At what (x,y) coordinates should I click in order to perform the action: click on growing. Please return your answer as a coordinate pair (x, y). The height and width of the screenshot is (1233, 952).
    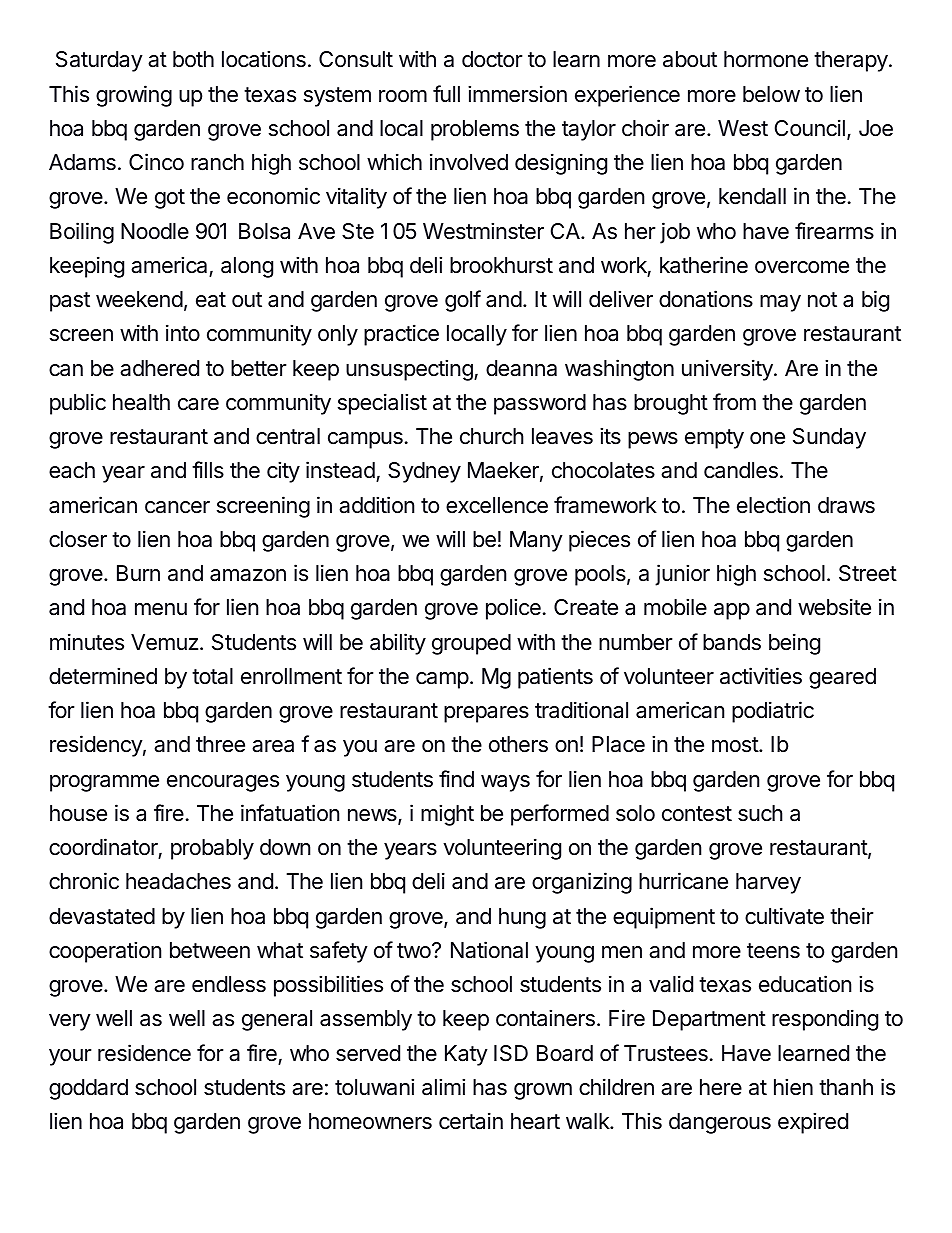
    Looking at the image, I should click on (134, 96).
